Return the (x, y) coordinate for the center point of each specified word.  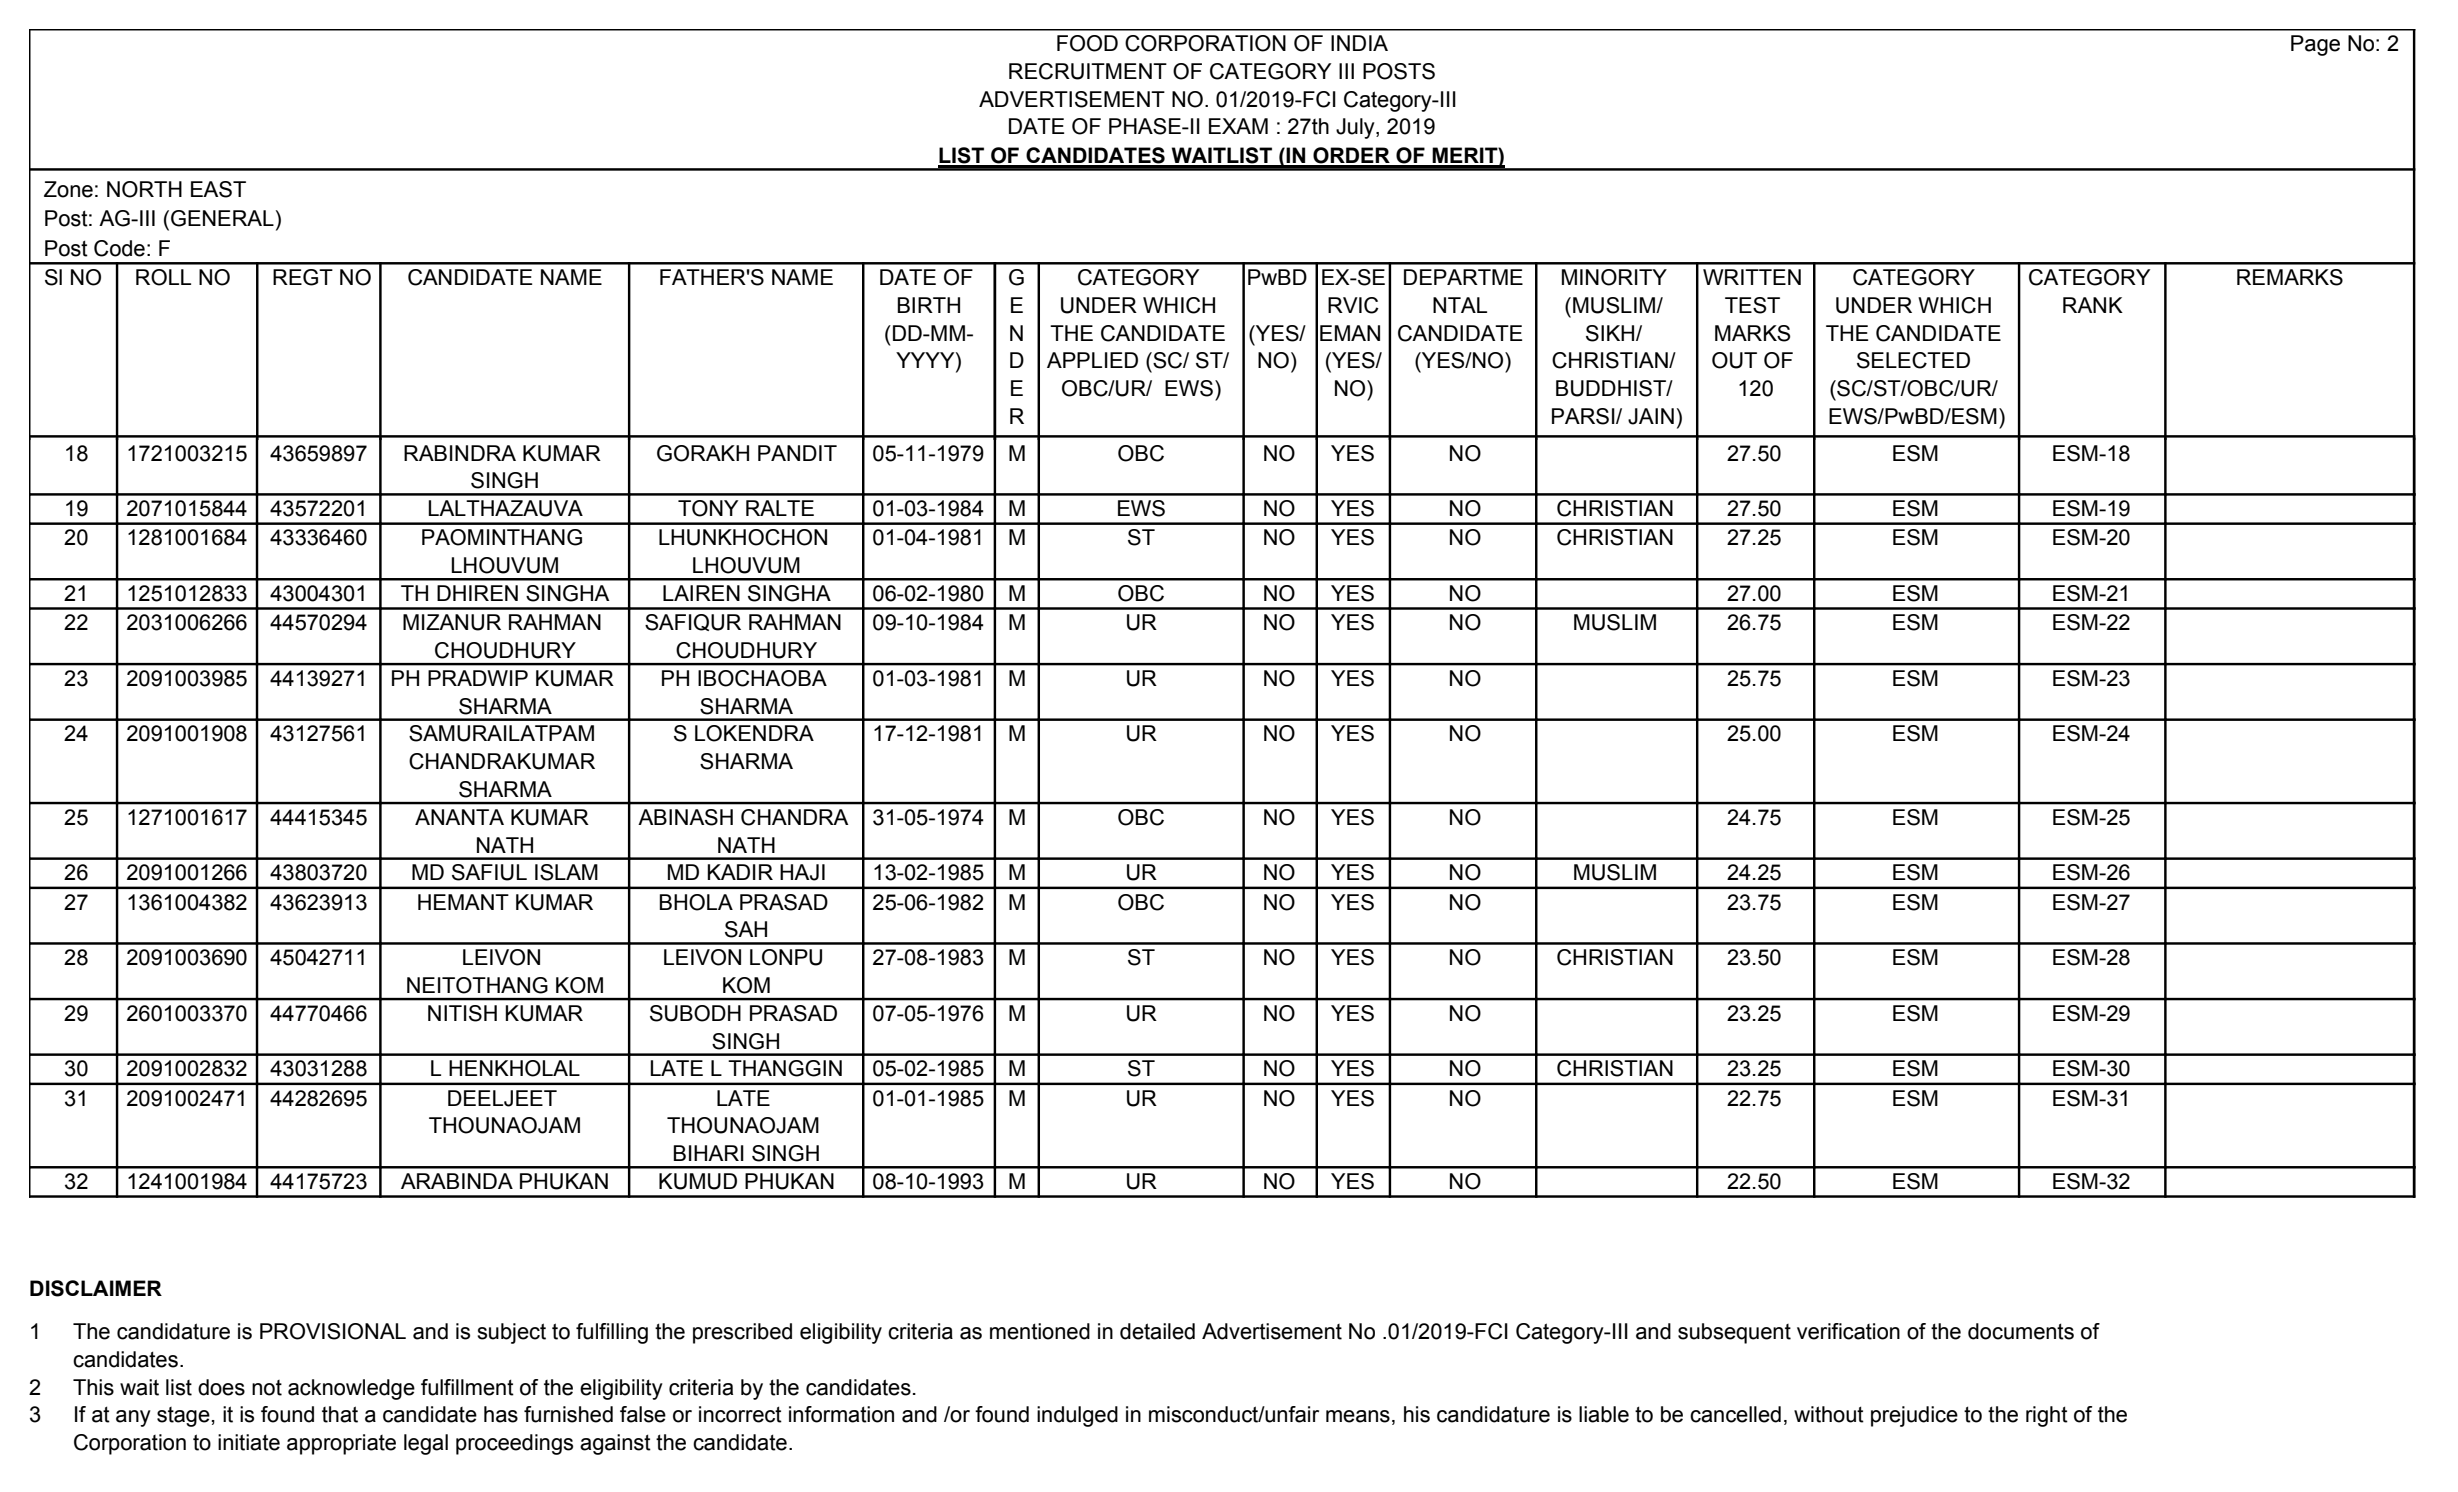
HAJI (802, 872)
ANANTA (459, 817)
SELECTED (1913, 360)
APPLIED (1092, 360)
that (340, 1414)
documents (2021, 1331)
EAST (218, 189)
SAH (746, 929)
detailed (1157, 1331)
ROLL (163, 277)
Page (2315, 45)
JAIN (1651, 416)
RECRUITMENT (1088, 71)
